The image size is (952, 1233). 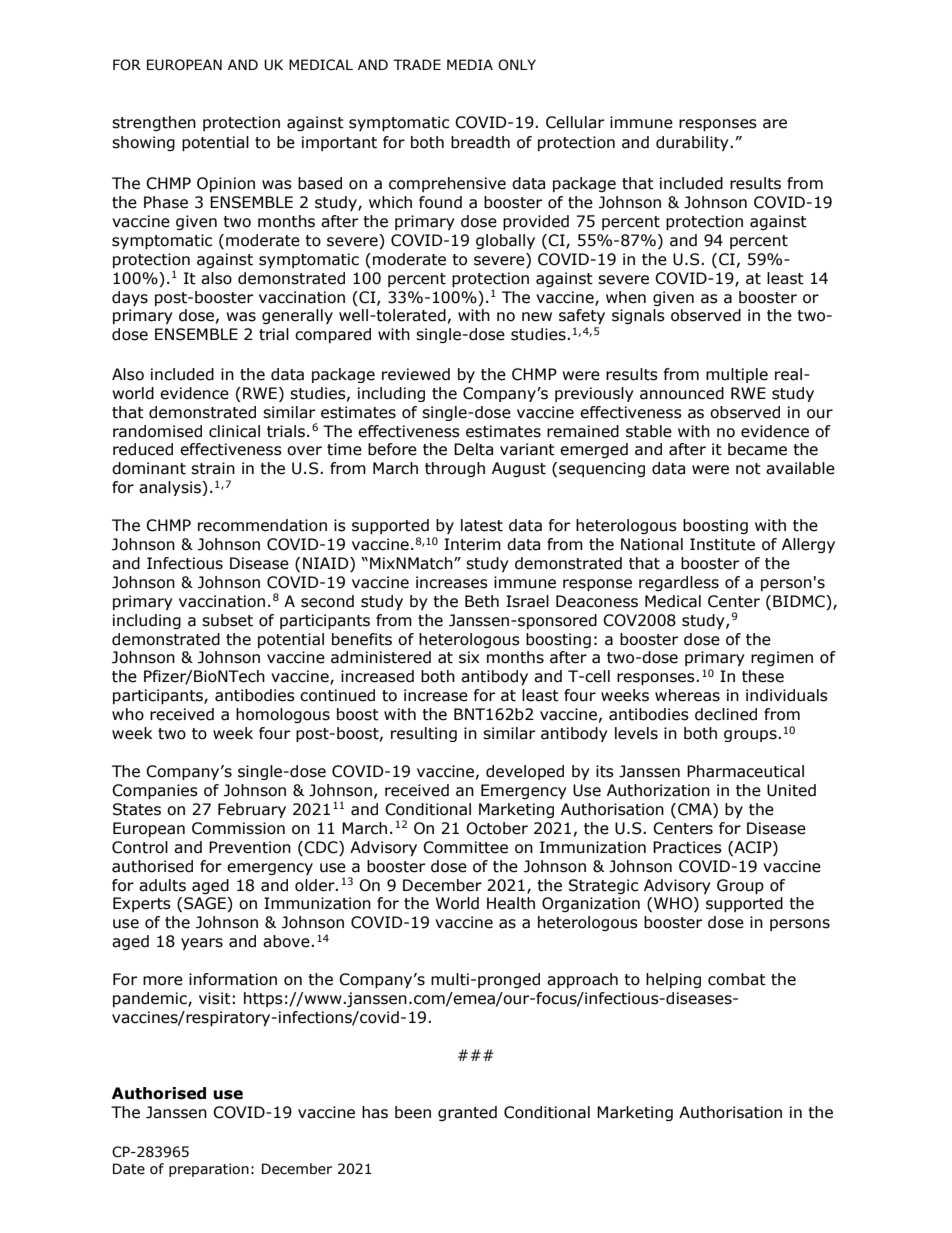 What do you see at coordinates (467, 1113) in the screenshot?
I see `granted` at bounding box center [467, 1113].
